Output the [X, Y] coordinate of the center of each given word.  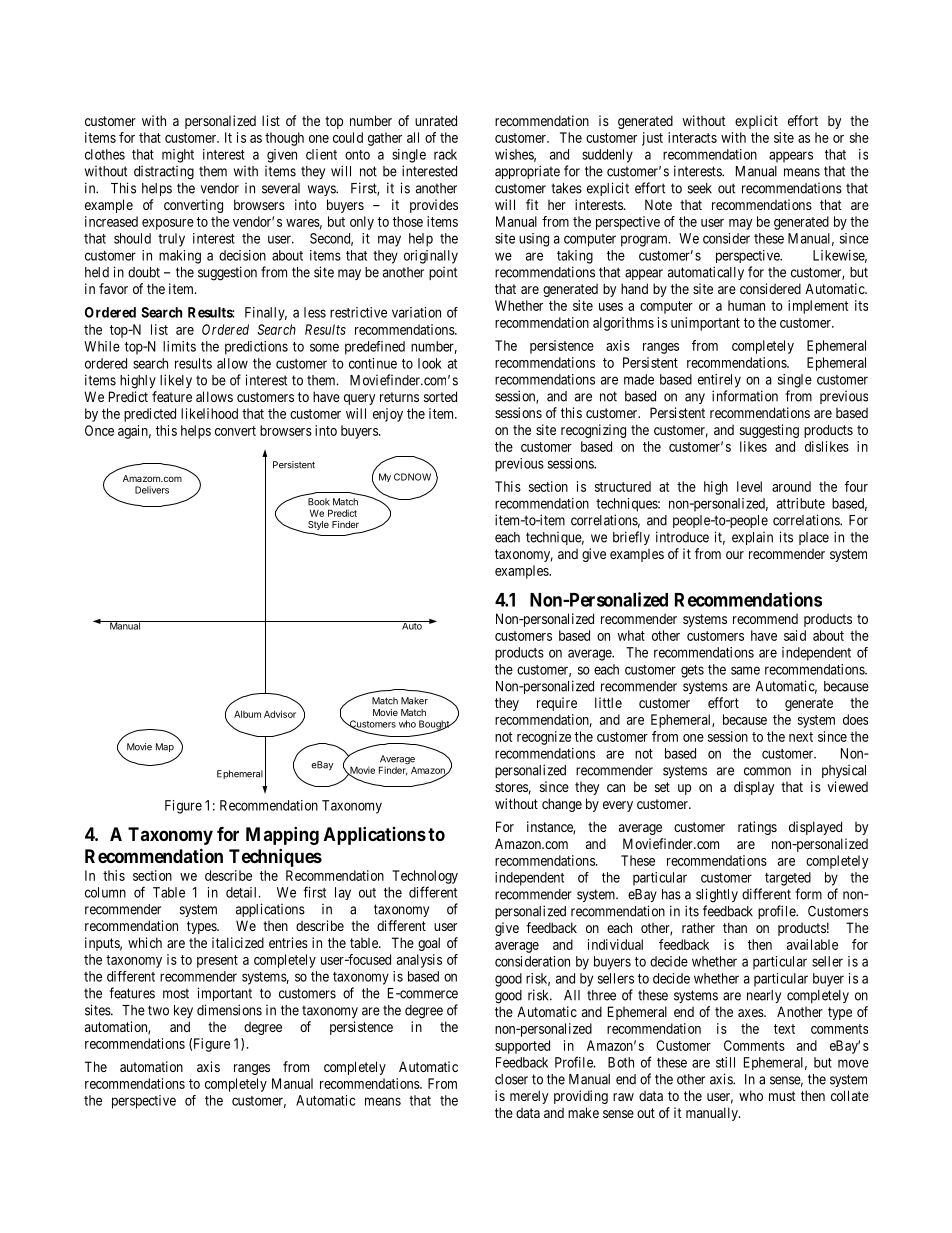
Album [247, 714]
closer [511, 1079]
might [178, 156]
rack [445, 154]
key [183, 1011]
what [631, 635]
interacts [692, 137]
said [795, 635]
